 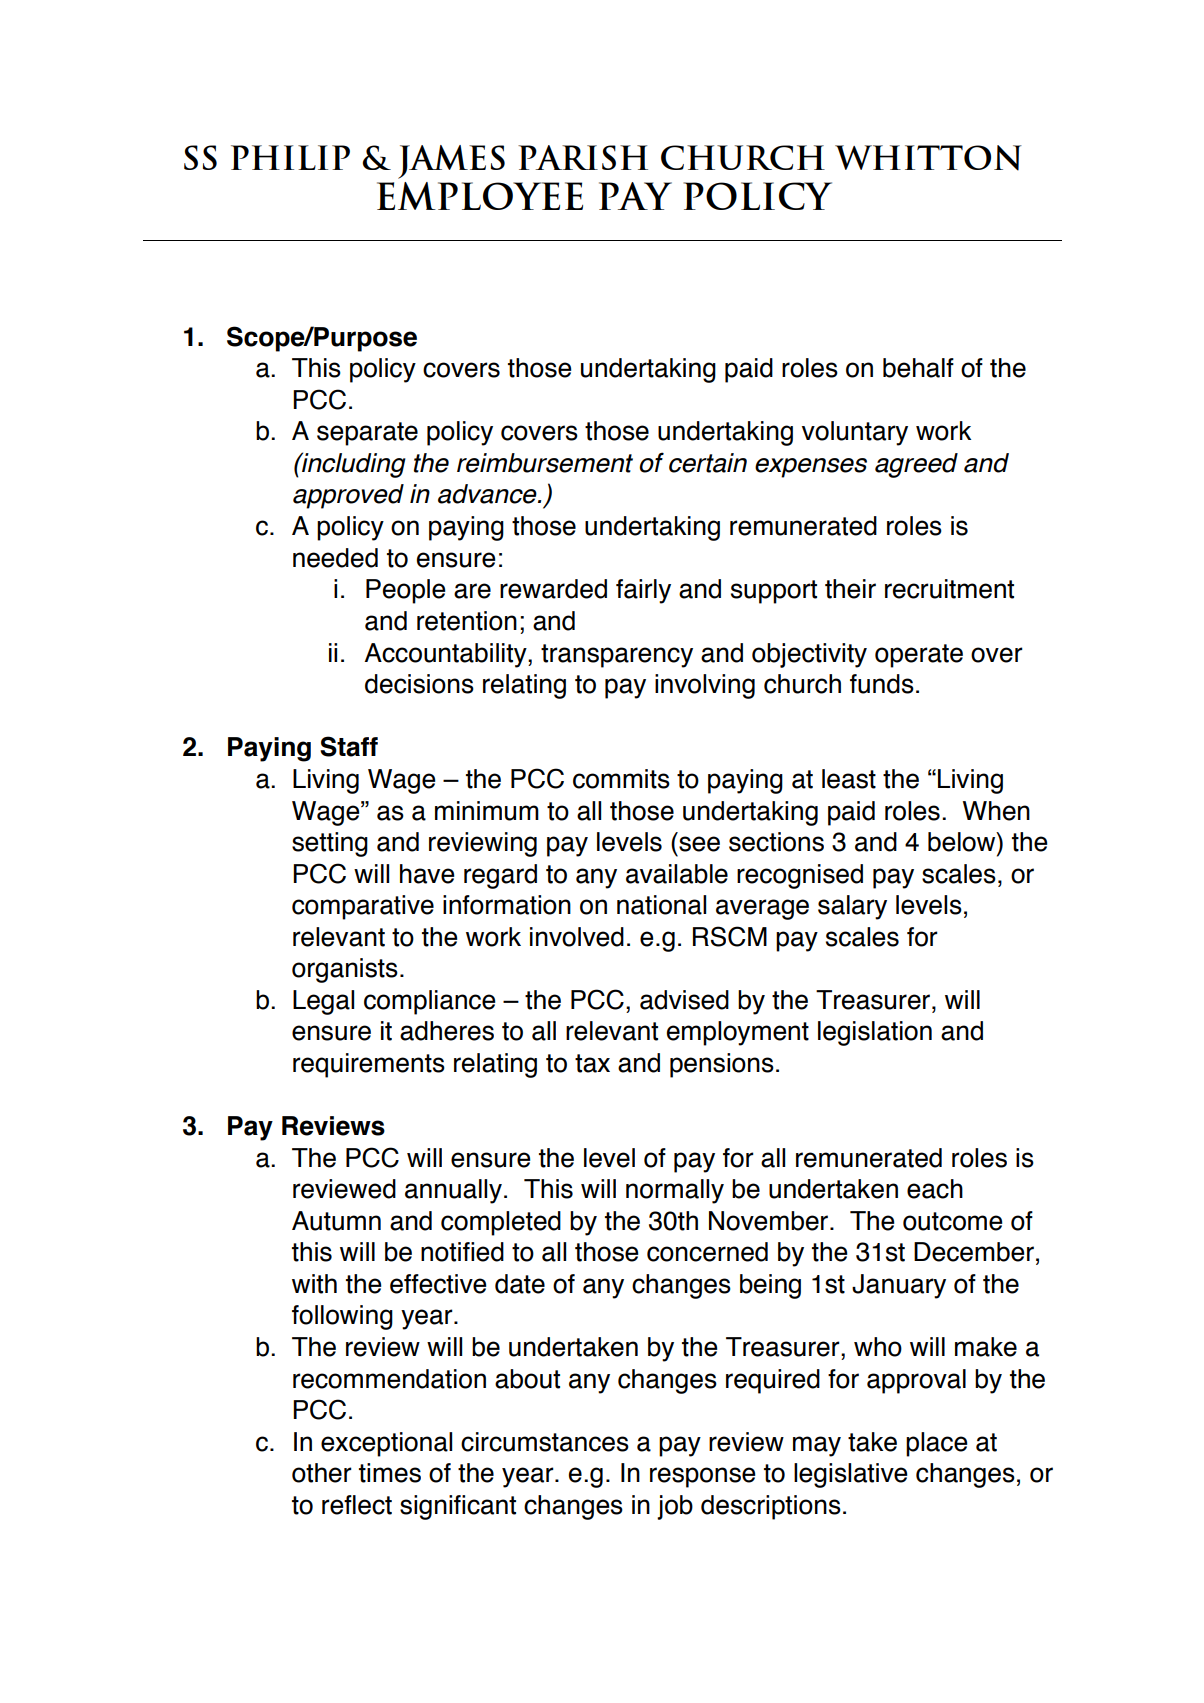 What do you see at coordinates (643, 591) in the screenshot?
I see `fairly` at bounding box center [643, 591].
